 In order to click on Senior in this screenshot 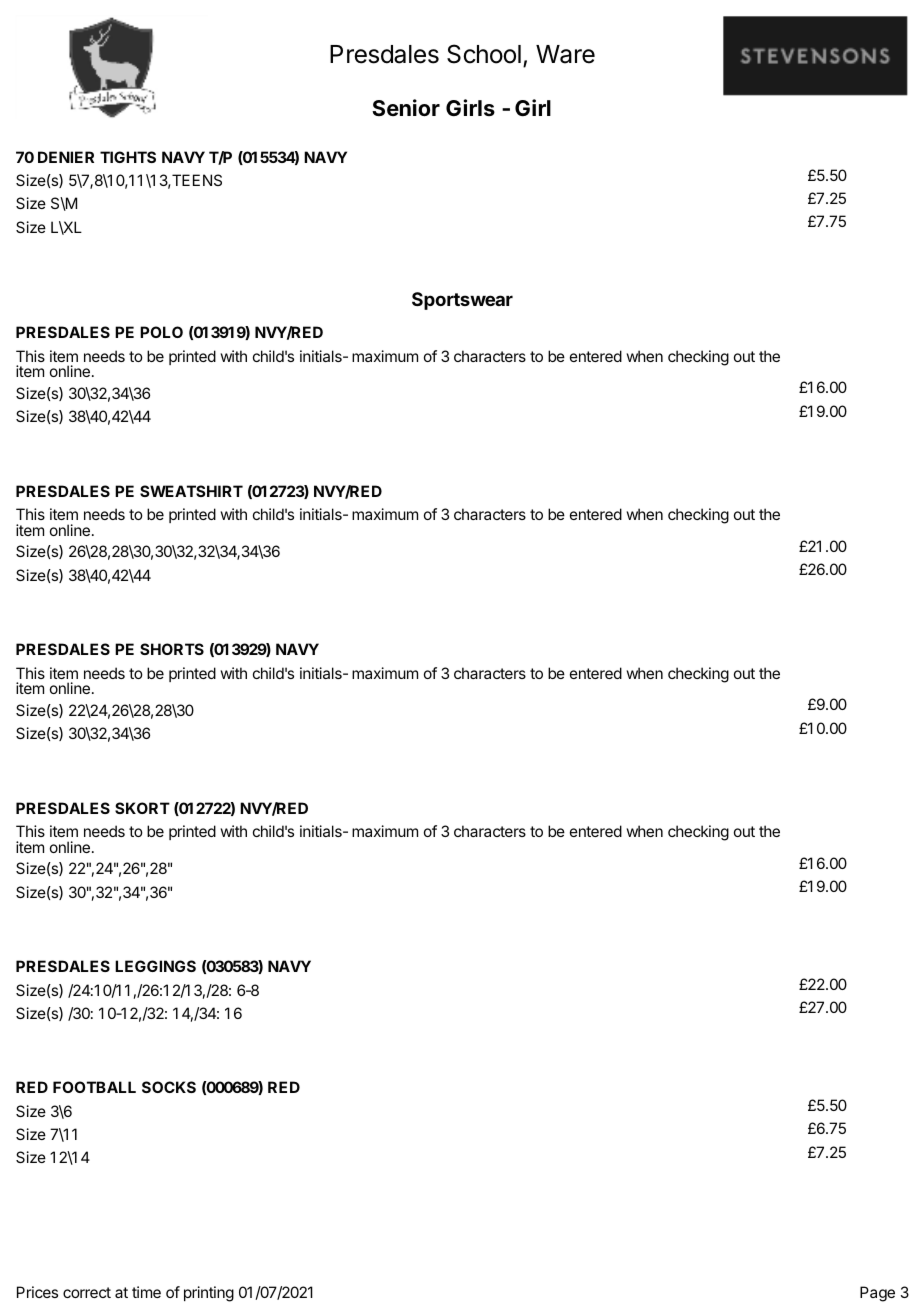, I will do `click(406, 107)`.
